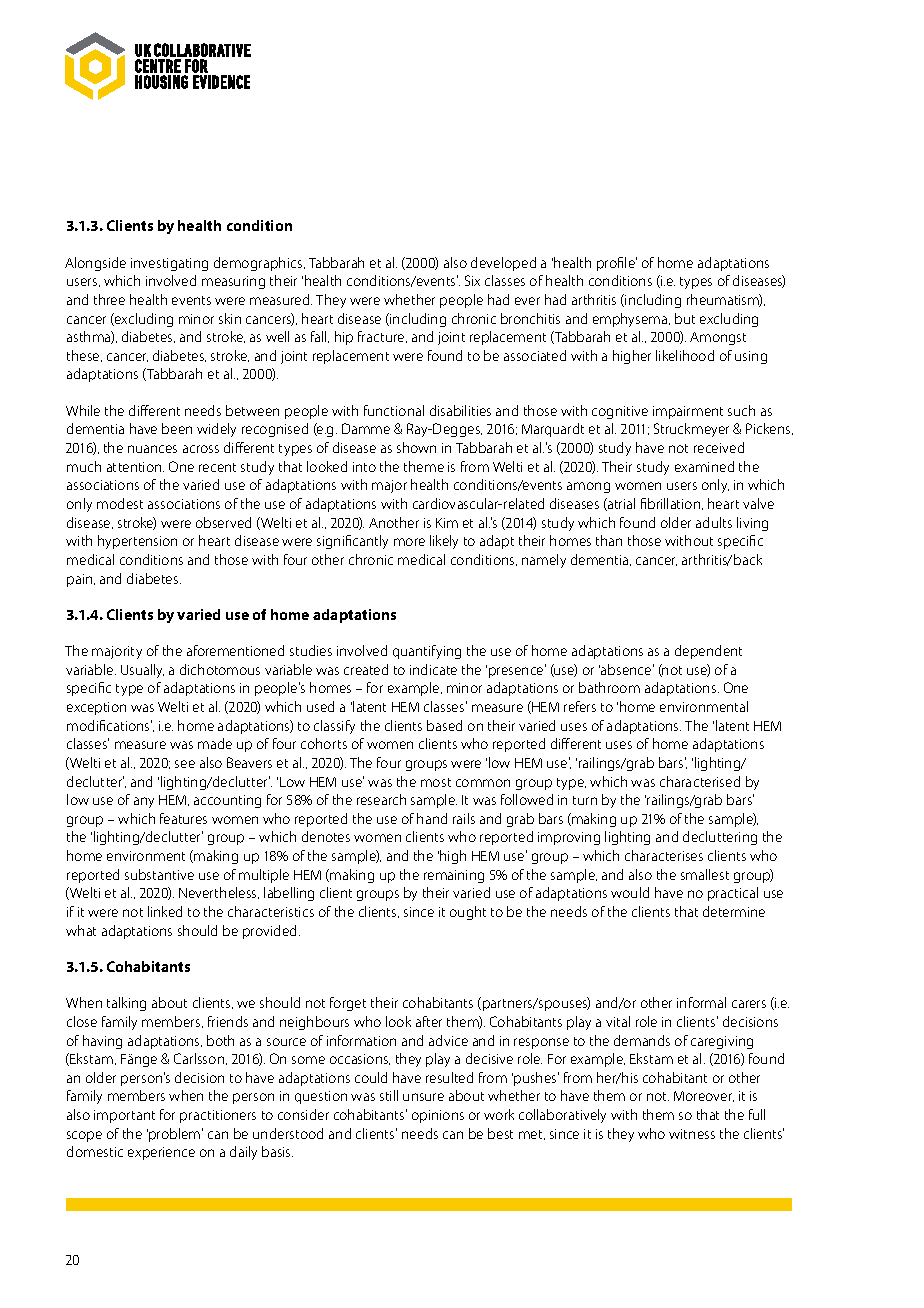 Image resolution: width=924 pixels, height=1308 pixels. What do you see at coordinates (165, 911) in the screenshot?
I see `linked` at bounding box center [165, 911].
